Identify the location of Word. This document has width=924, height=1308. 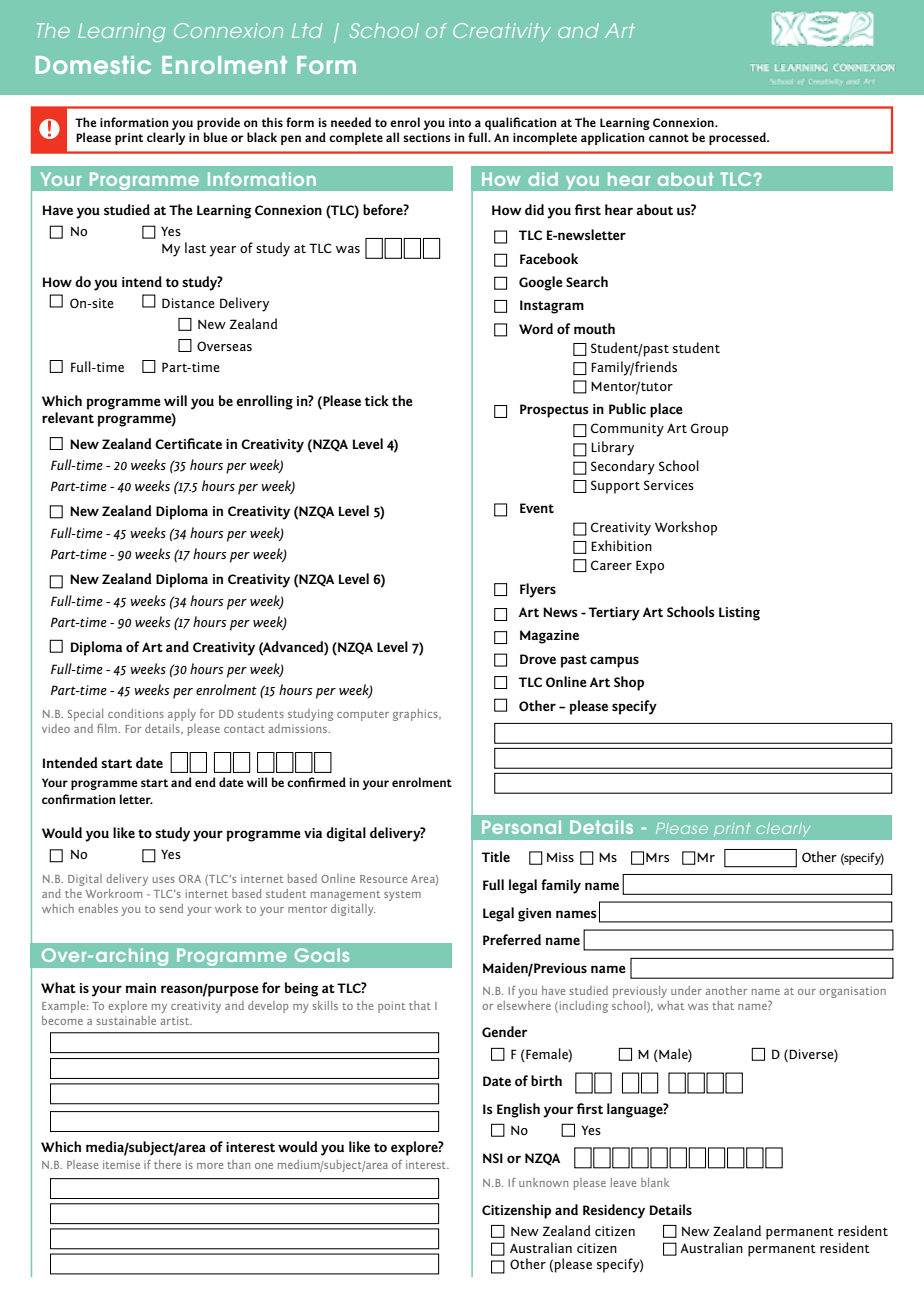
(536, 328).
